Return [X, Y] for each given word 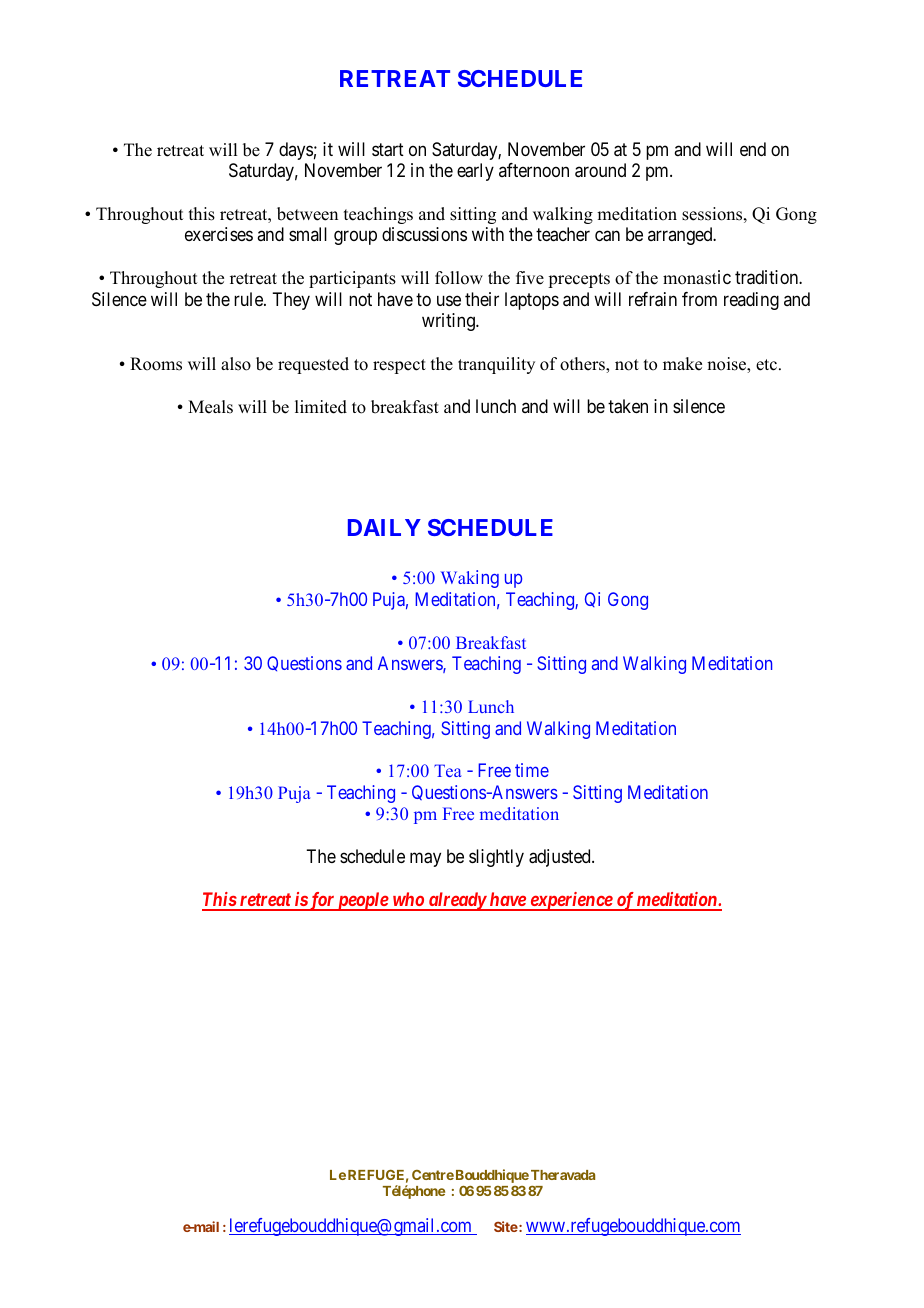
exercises [219, 234]
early [475, 172]
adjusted [561, 858]
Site [506, 1226]
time [532, 770]
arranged [681, 236]
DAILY [384, 527]
